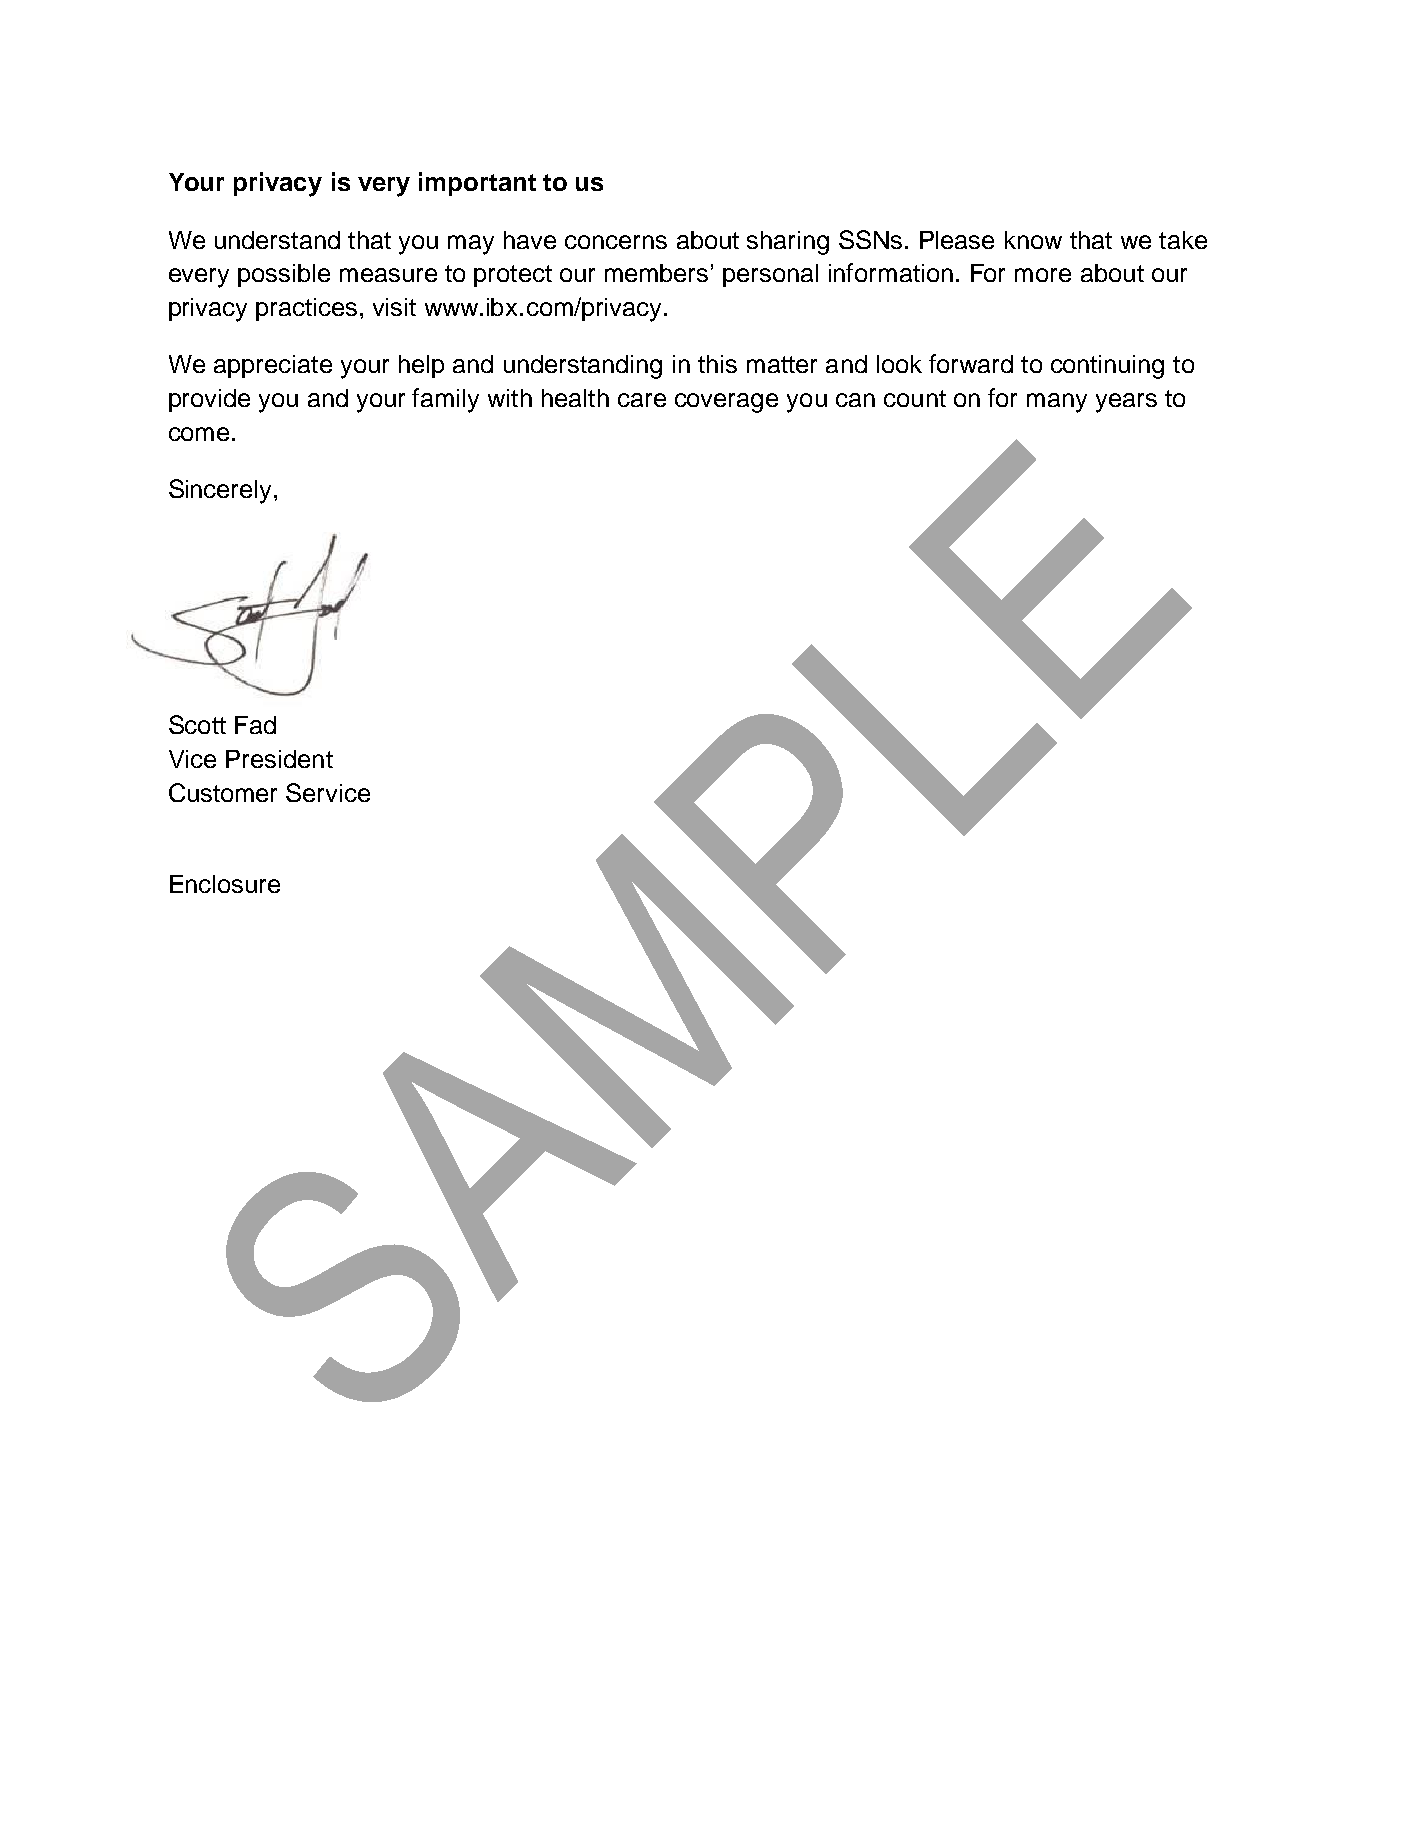 This page has width=1424, height=1843. Describe the element at coordinates (225, 884) in the page. I see `Enclosure` at that location.
